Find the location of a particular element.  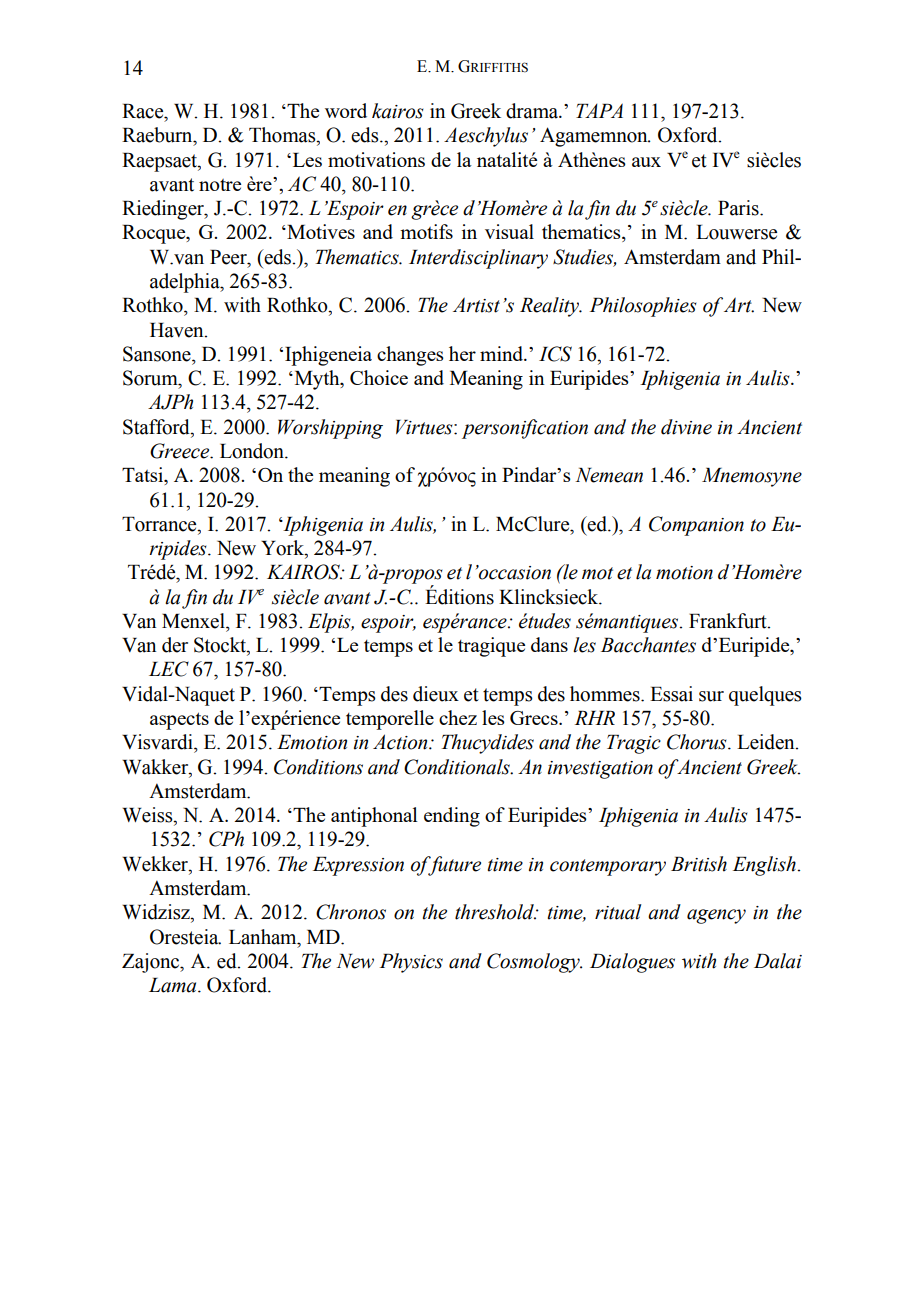

notre is located at coordinates (220, 185).
